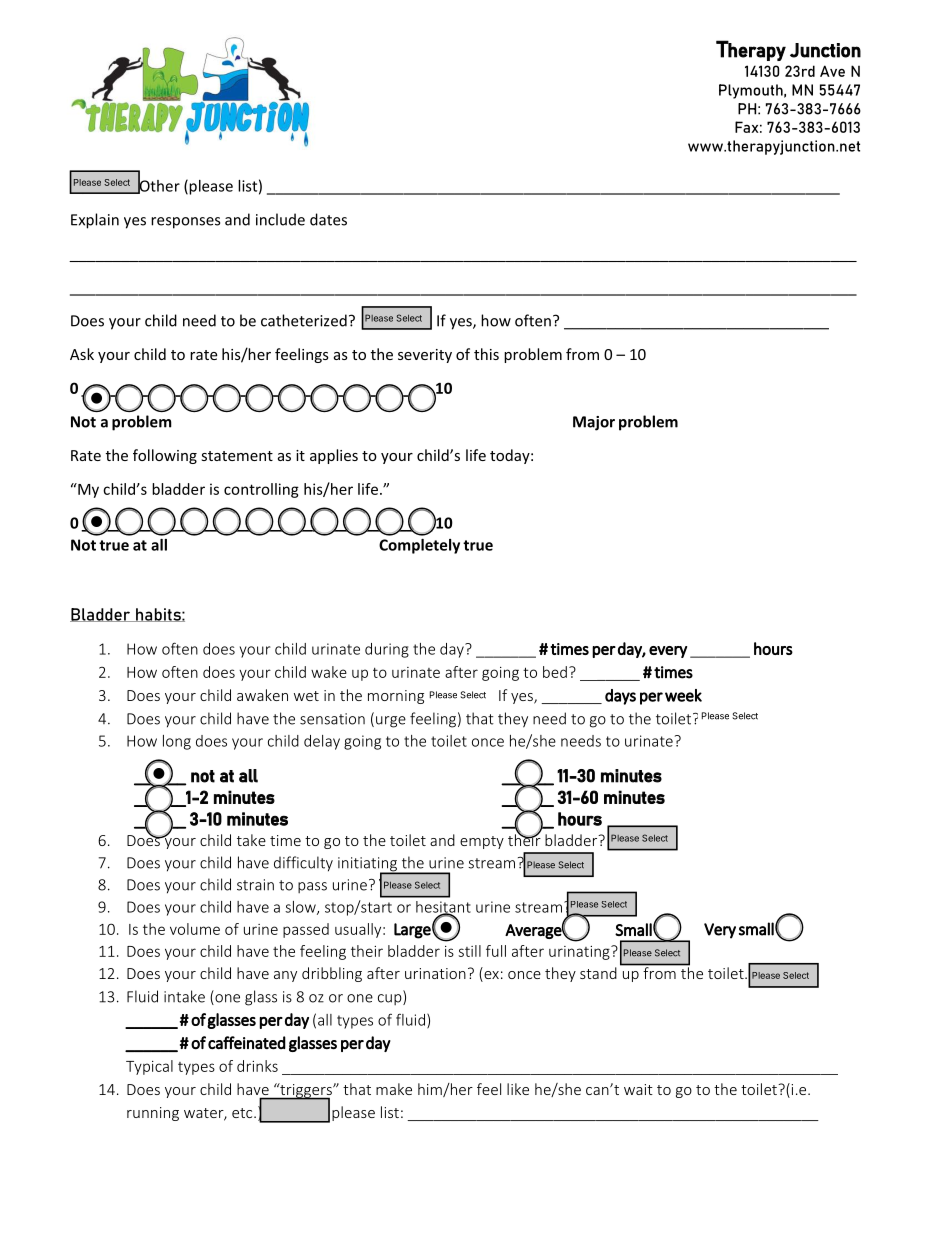 The height and width of the screenshot is (1233, 952). Describe the element at coordinates (149, 1067) in the screenshot. I see `Typical` at that location.
